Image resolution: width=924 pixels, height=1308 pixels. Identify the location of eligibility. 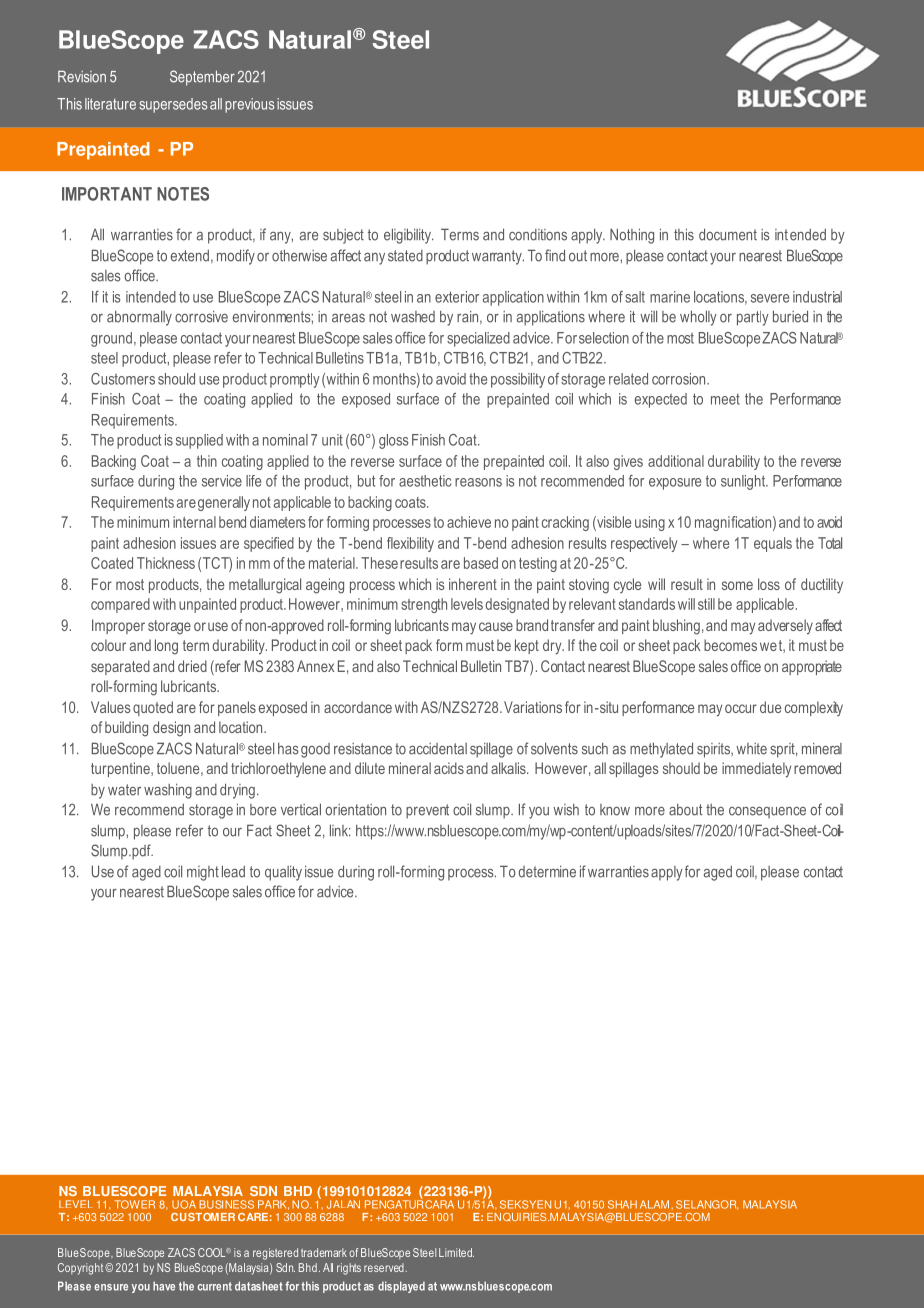
(408, 236).
